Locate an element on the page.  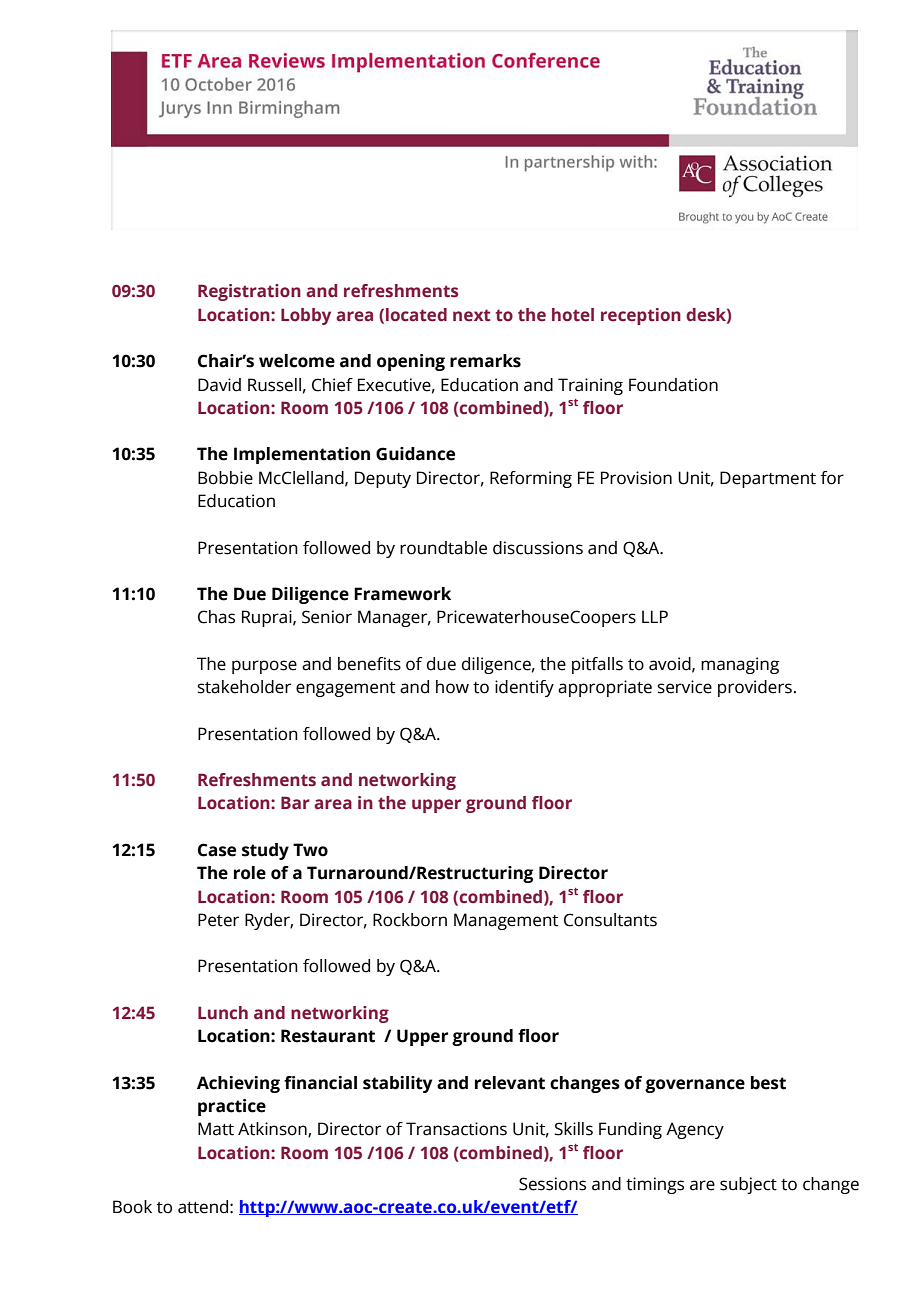
how is located at coordinates (452, 687).
